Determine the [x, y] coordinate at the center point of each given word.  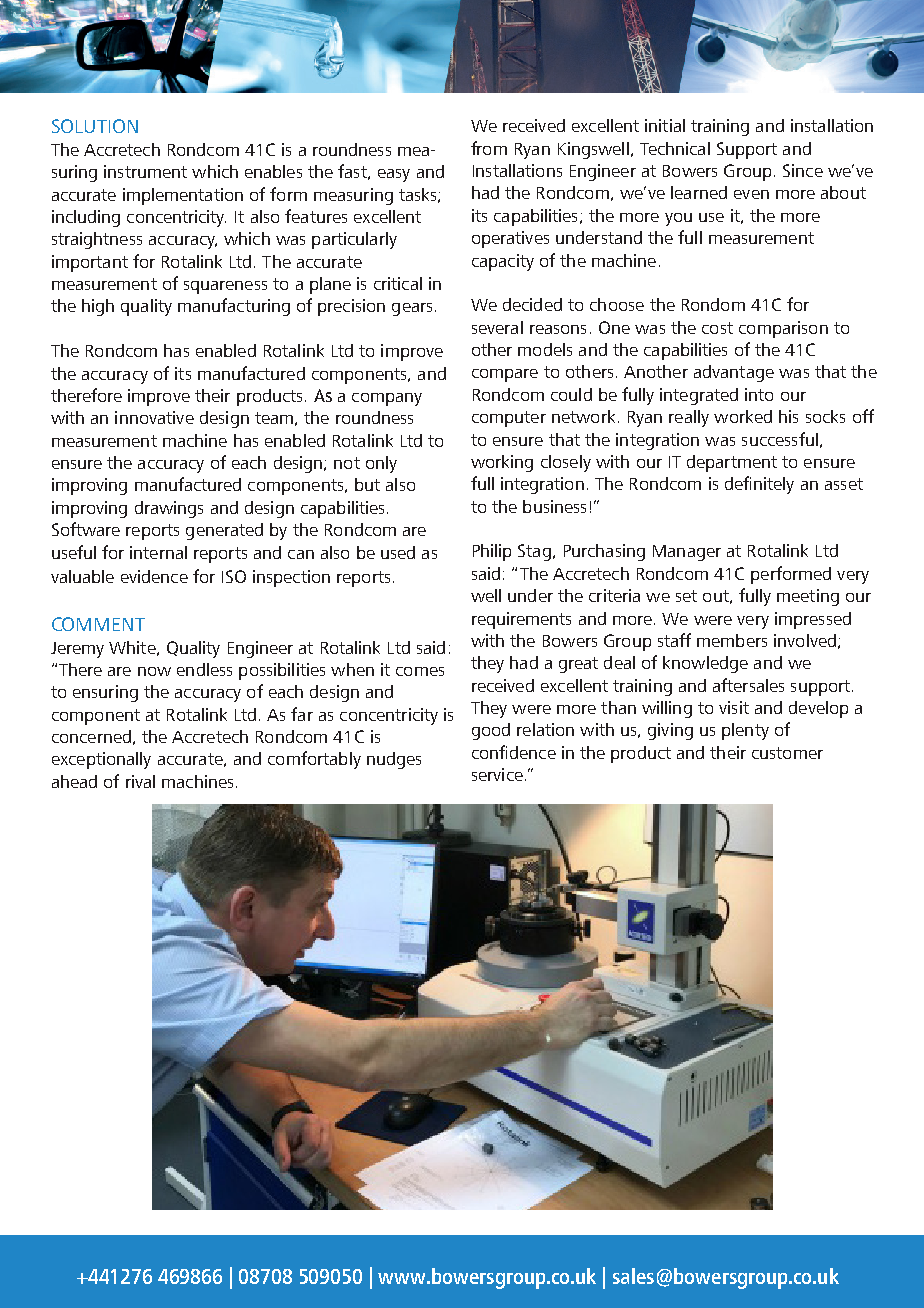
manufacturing [234, 307]
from [489, 148]
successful [780, 439]
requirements [521, 620]
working [502, 463]
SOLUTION [95, 126]
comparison [783, 329]
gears [412, 309]
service [497, 774]
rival [140, 781]
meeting [808, 597]
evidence [154, 576]
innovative [154, 417]
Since [803, 170]
